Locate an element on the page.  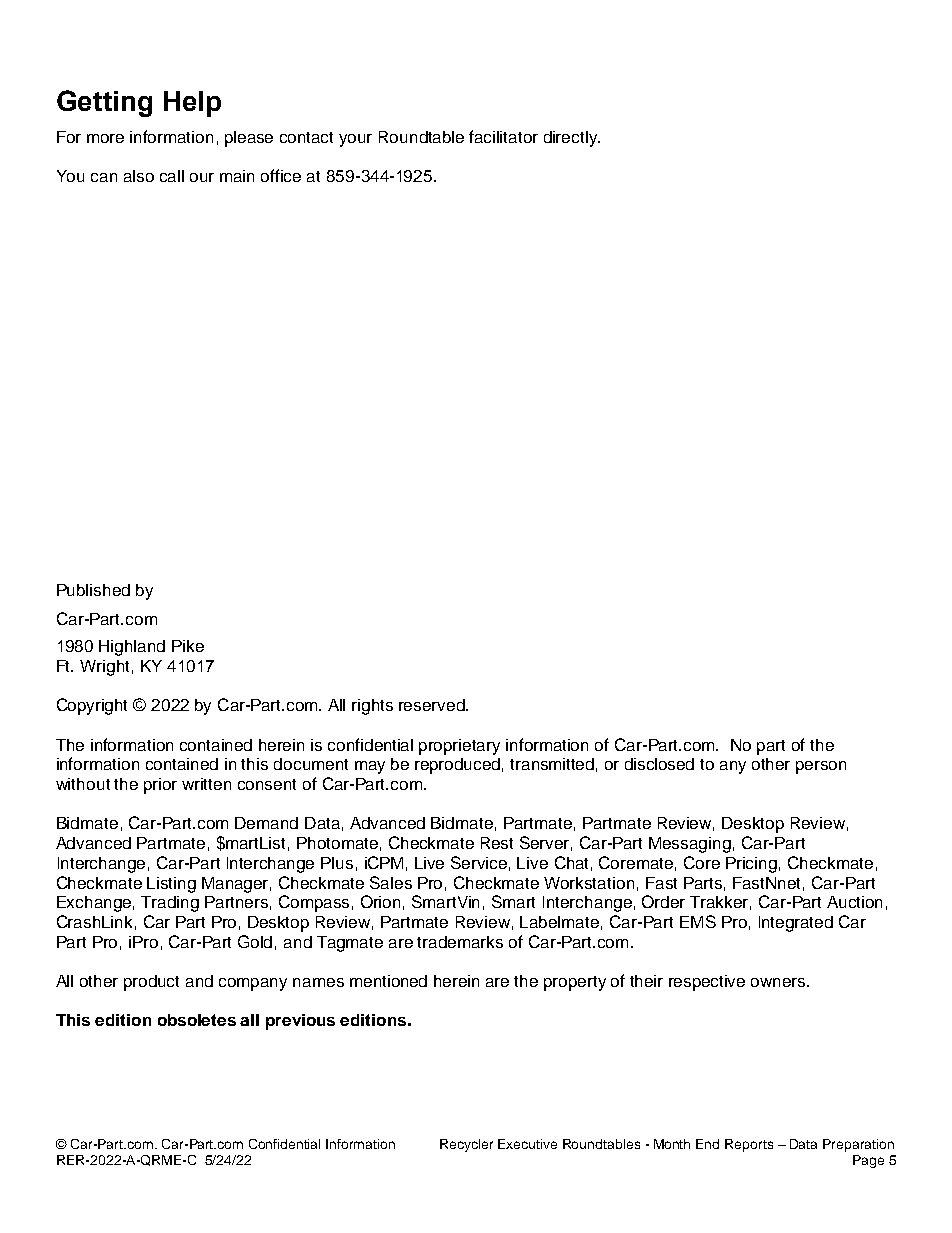
Help is located at coordinates (192, 104).
